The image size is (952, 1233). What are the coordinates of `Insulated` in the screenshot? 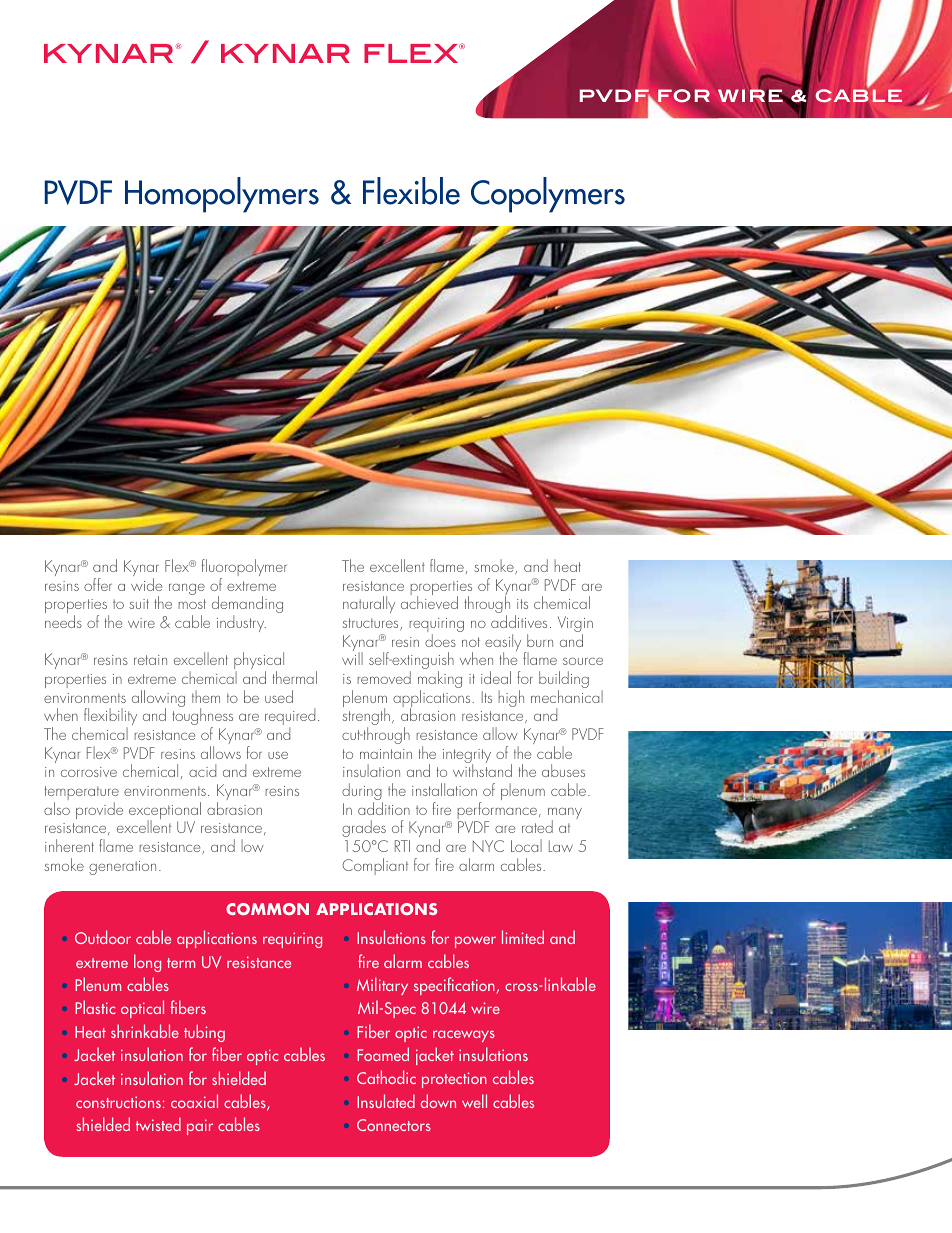 It's located at (386, 1101).
